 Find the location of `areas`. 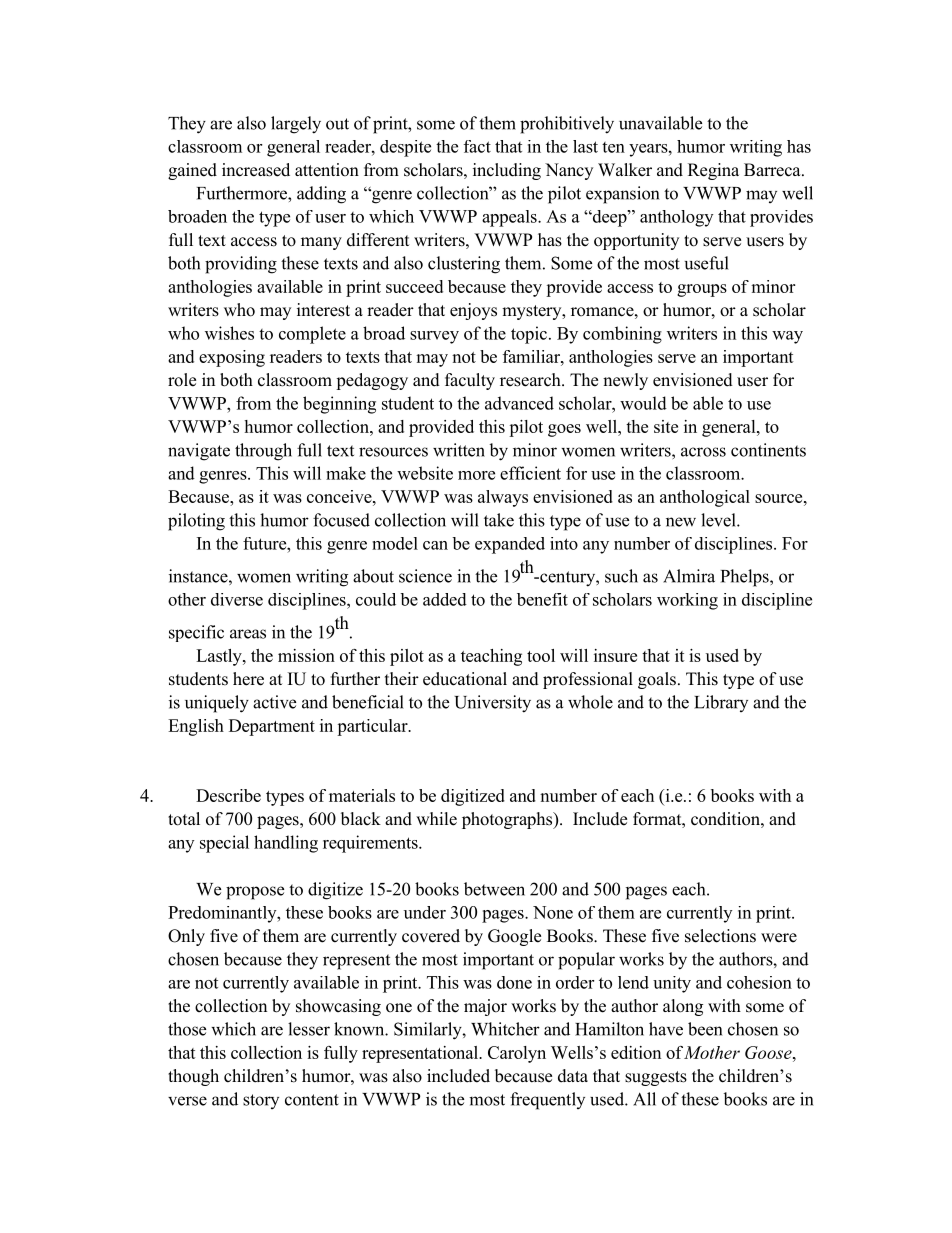

areas is located at coordinates (248, 634).
